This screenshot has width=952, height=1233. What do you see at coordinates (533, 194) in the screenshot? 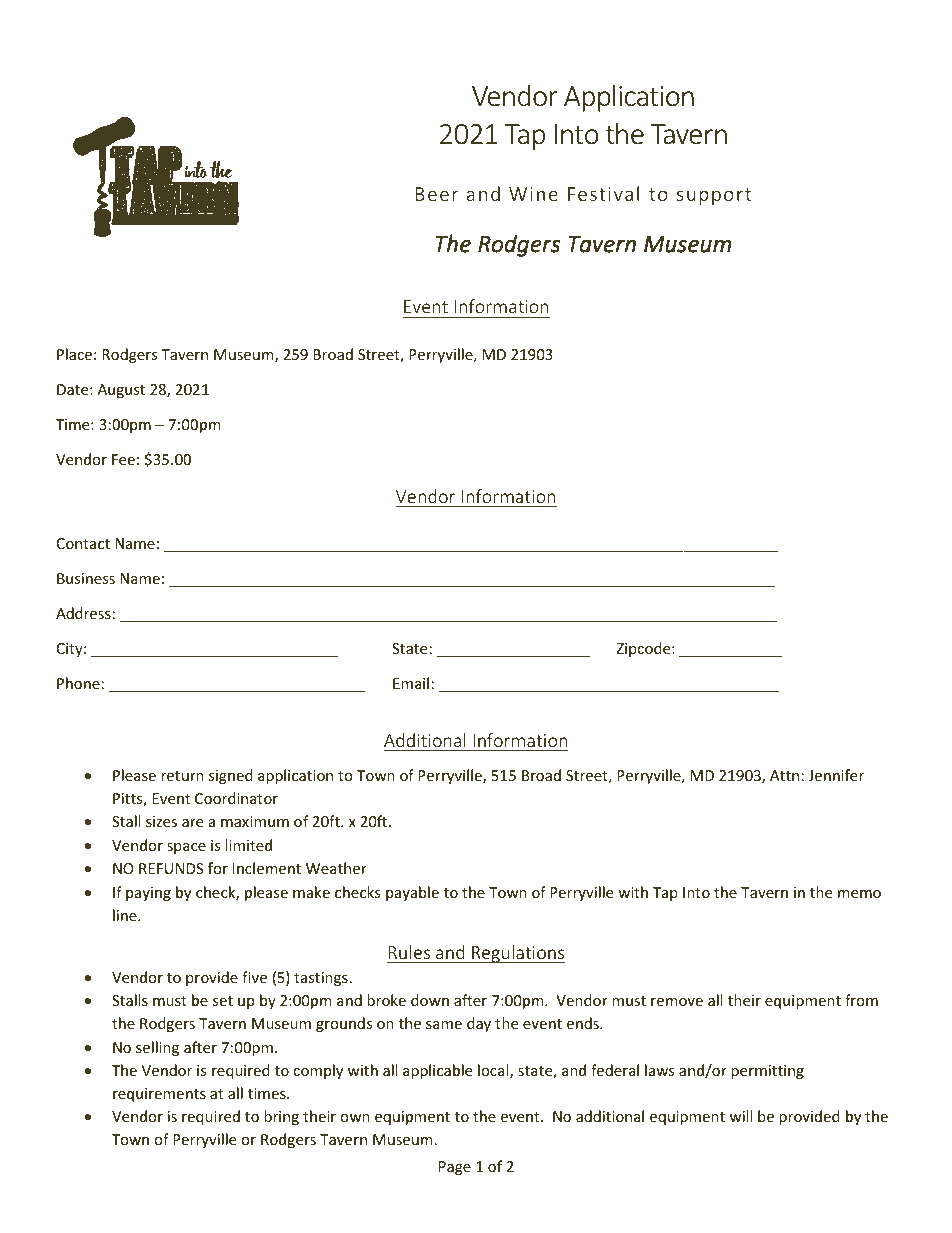
I see `Wine` at bounding box center [533, 194].
